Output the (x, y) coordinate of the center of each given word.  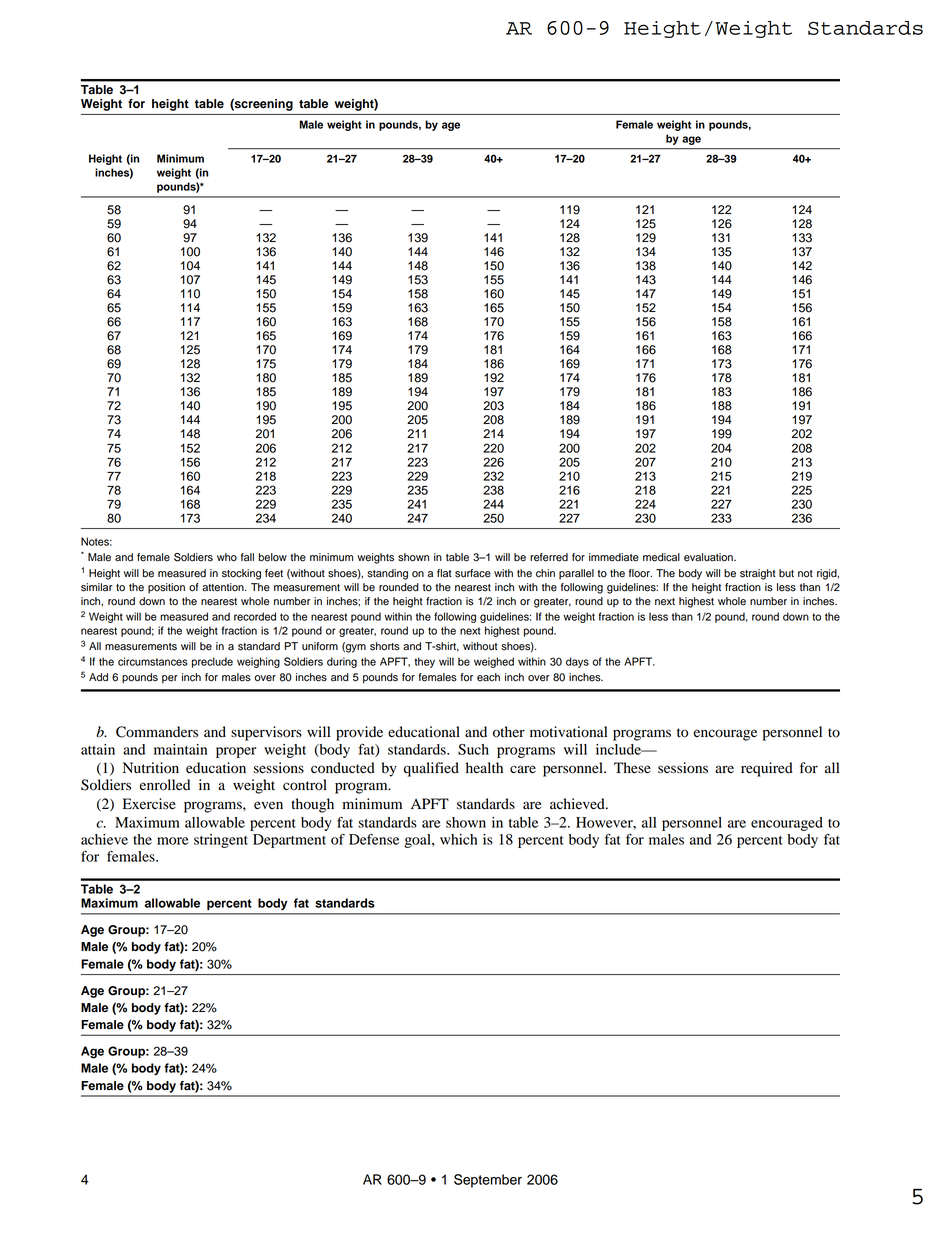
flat (444, 573)
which (458, 839)
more (173, 841)
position (166, 588)
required (767, 769)
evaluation (709, 557)
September (488, 1181)
